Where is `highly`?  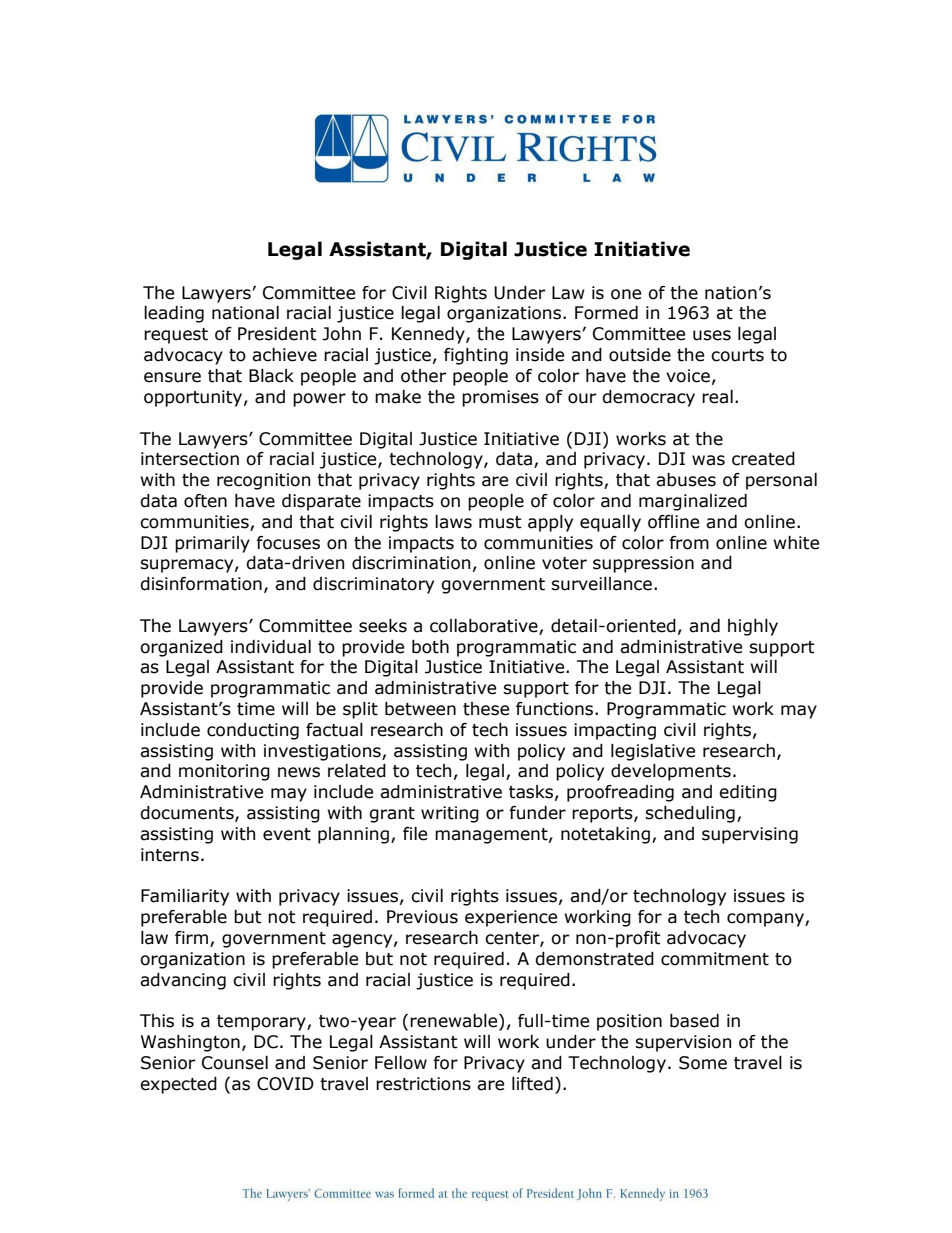 highly is located at coordinates (753, 627).
